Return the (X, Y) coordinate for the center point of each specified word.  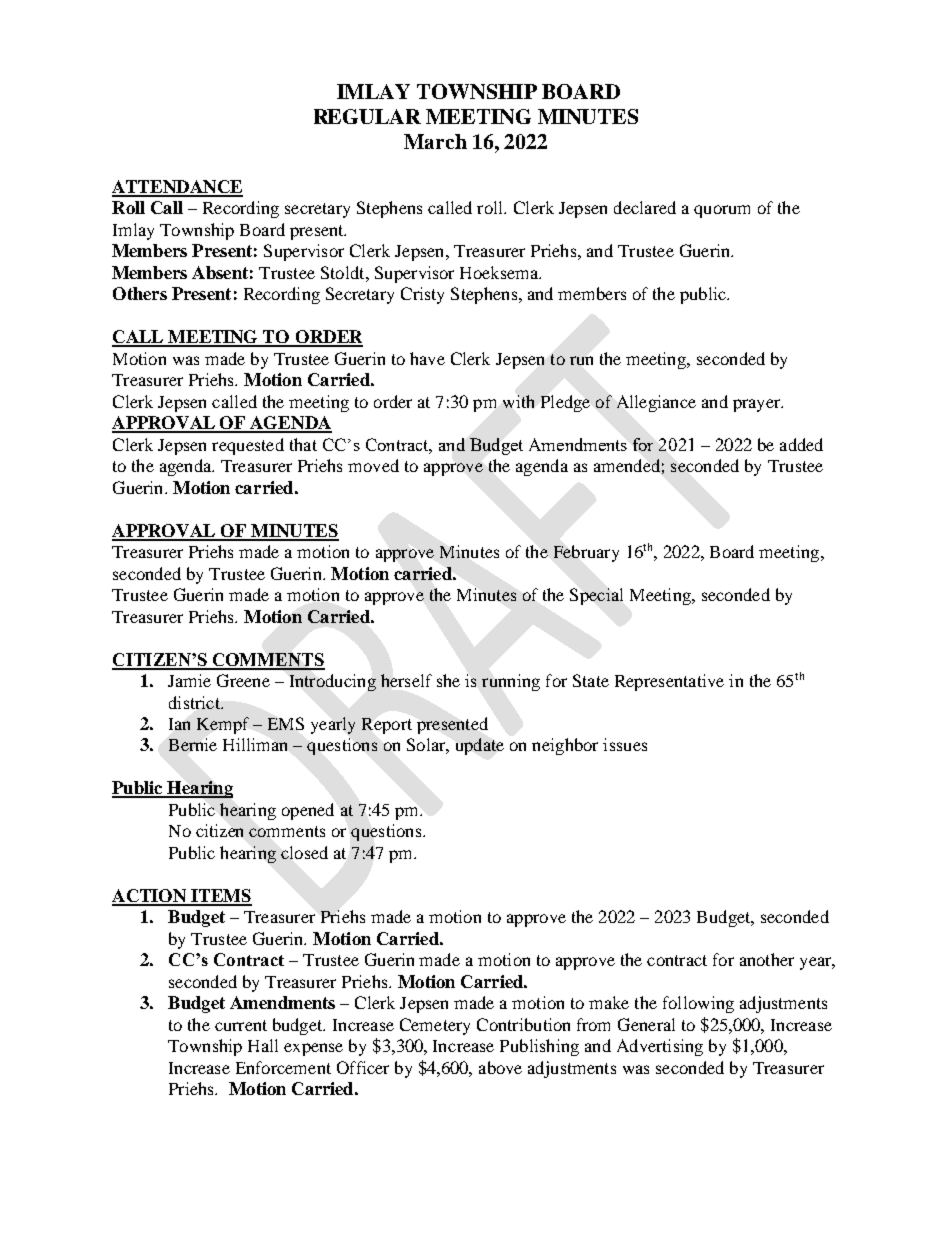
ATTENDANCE (177, 188)
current (241, 1025)
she (448, 680)
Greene (243, 680)
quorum (722, 211)
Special (596, 596)
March (435, 141)
